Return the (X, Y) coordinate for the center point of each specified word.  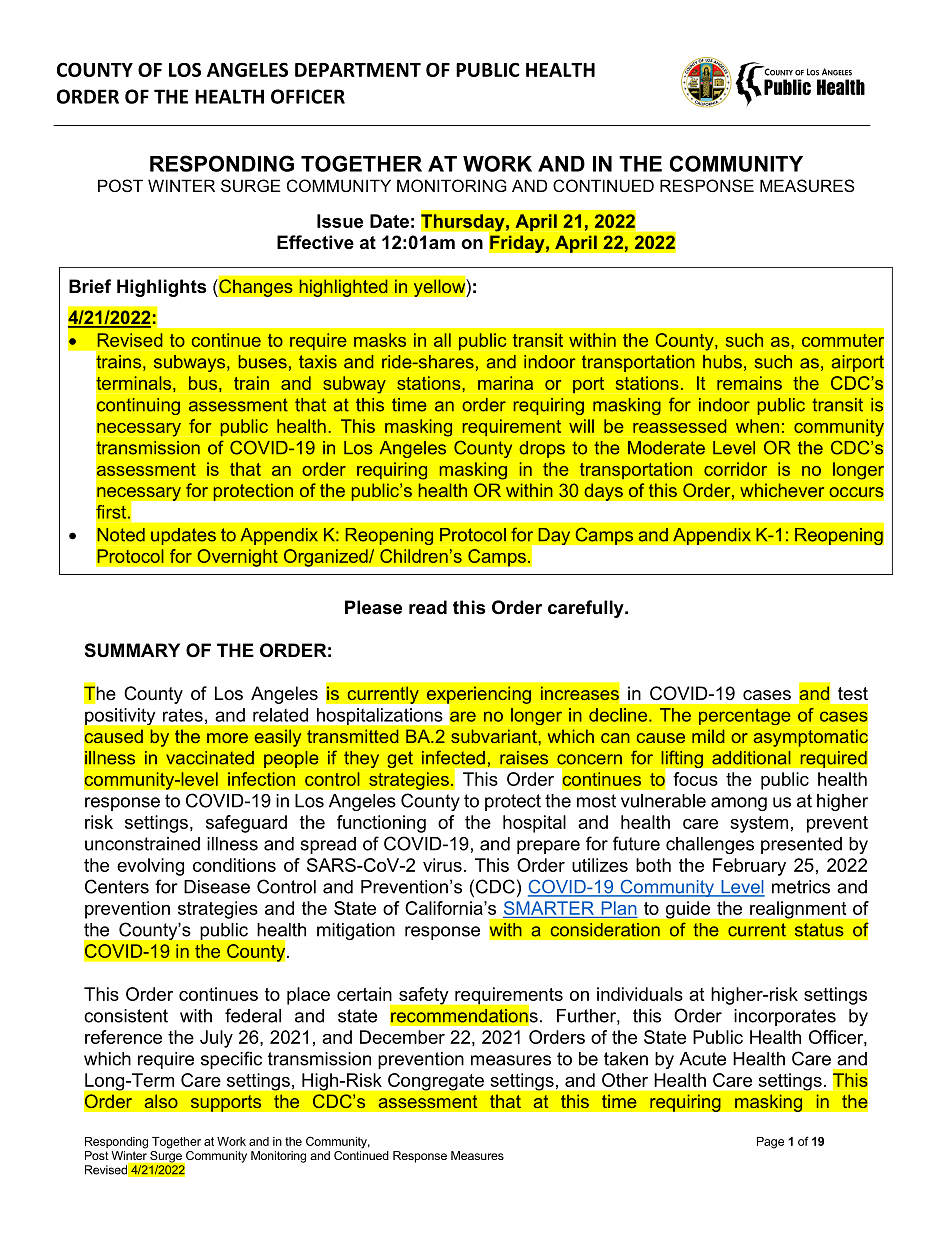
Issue (340, 221)
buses (262, 362)
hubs (722, 362)
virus (442, 865)
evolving (150, 867)
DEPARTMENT (358, 70)
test (853, 693)
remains (749, 383)
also (161, 1101)
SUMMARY (132, 650)
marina (505, 383)
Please (373, 607)
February (749, 867)
